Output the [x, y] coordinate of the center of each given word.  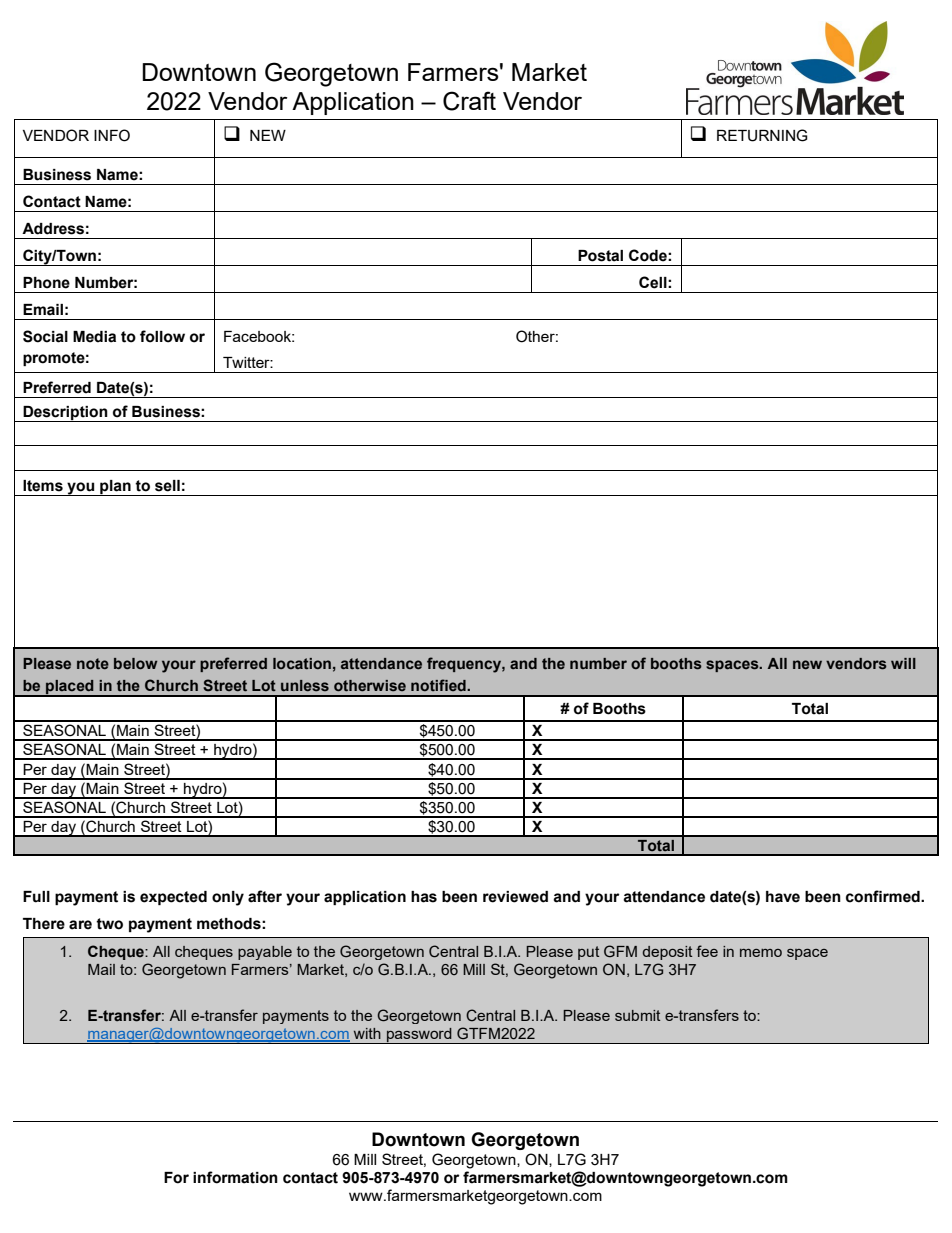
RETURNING [762, 135]
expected [173, 898]
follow [162, 336]
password [419, 1035]
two [109, 924]
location [302, 663]
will [903, 663]
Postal [600, 256]
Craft [469, 101]
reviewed [515, 897]
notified [439, 685]
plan [115, 488]
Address [53, 229]
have [783, 897]
